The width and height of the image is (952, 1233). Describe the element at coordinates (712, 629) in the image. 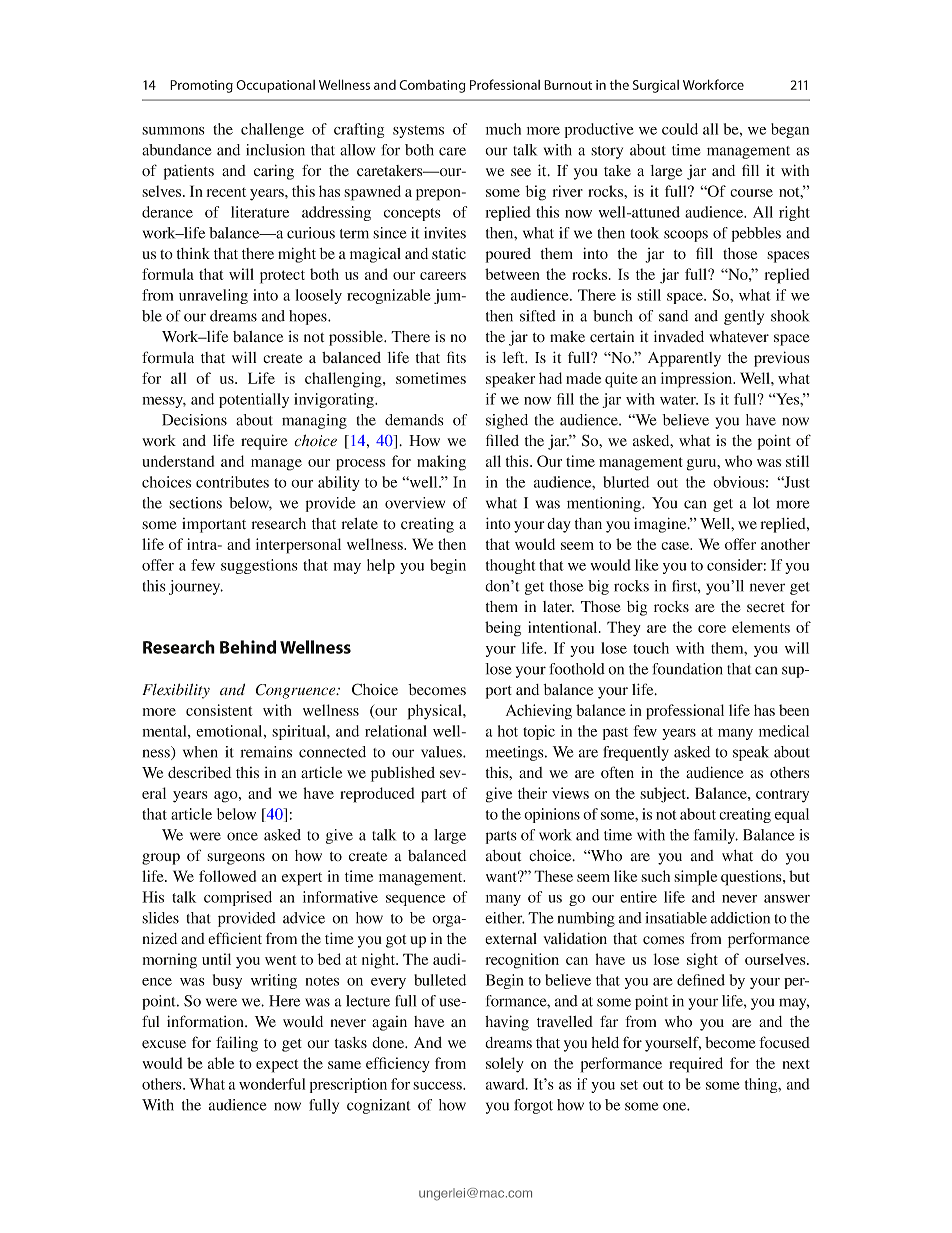

I see `core` at that location.
